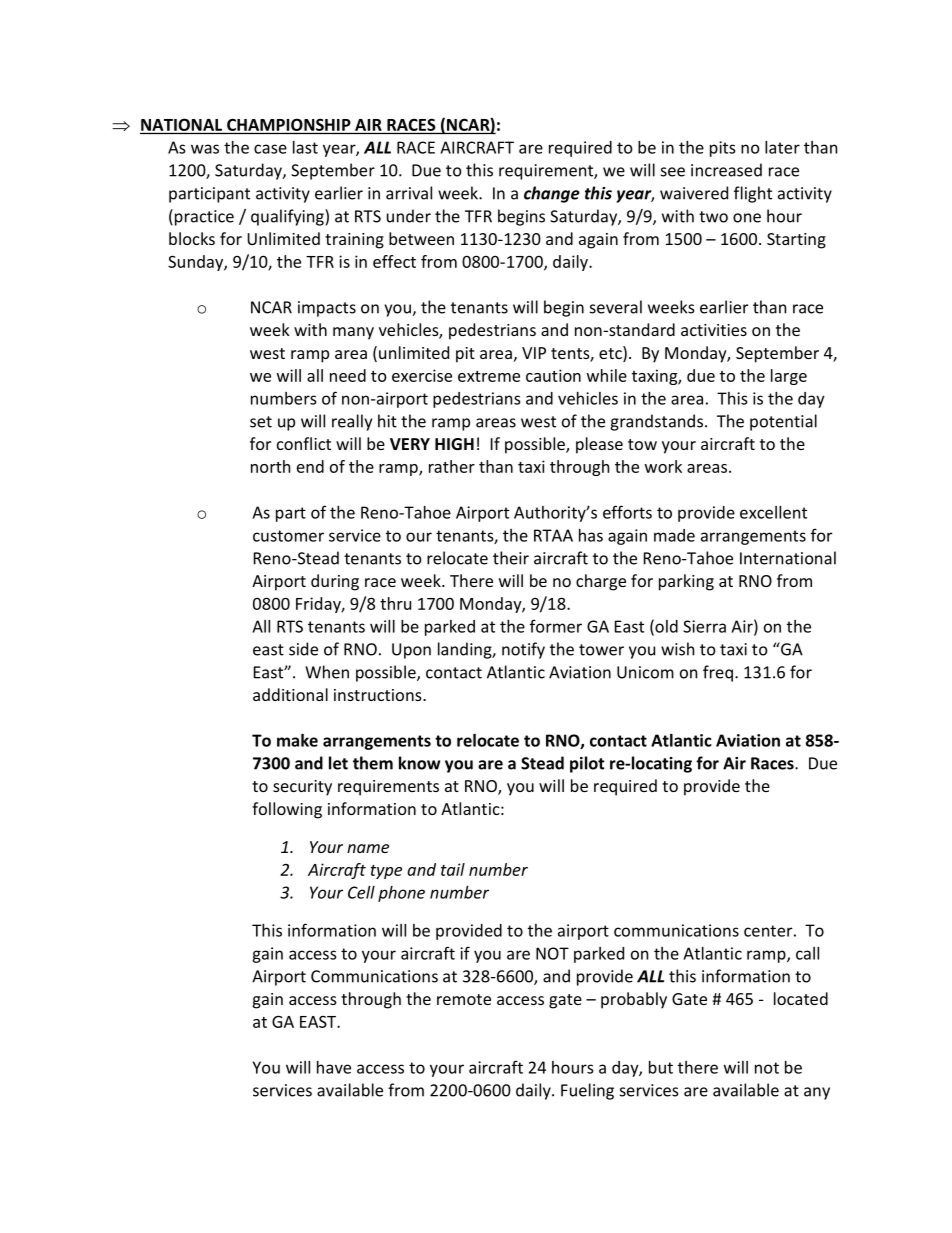 The height and width of the screenshot is (1233, 952). What do you see at coordinates (464, 999) in the screenshot?
I see `remote` at bounding box center [464, 999].
